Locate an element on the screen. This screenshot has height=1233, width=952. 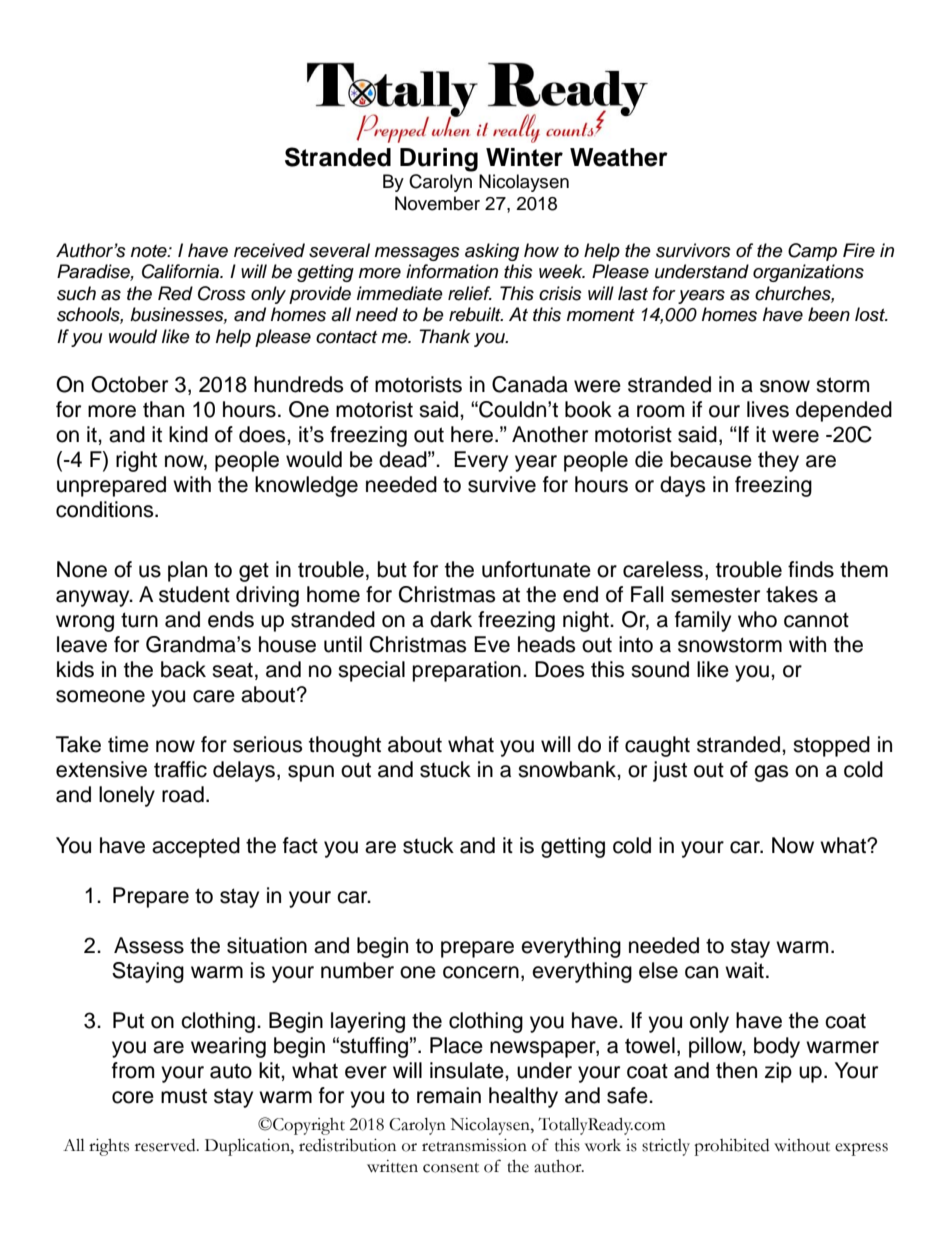
who is located at coordinates (757, 619).
